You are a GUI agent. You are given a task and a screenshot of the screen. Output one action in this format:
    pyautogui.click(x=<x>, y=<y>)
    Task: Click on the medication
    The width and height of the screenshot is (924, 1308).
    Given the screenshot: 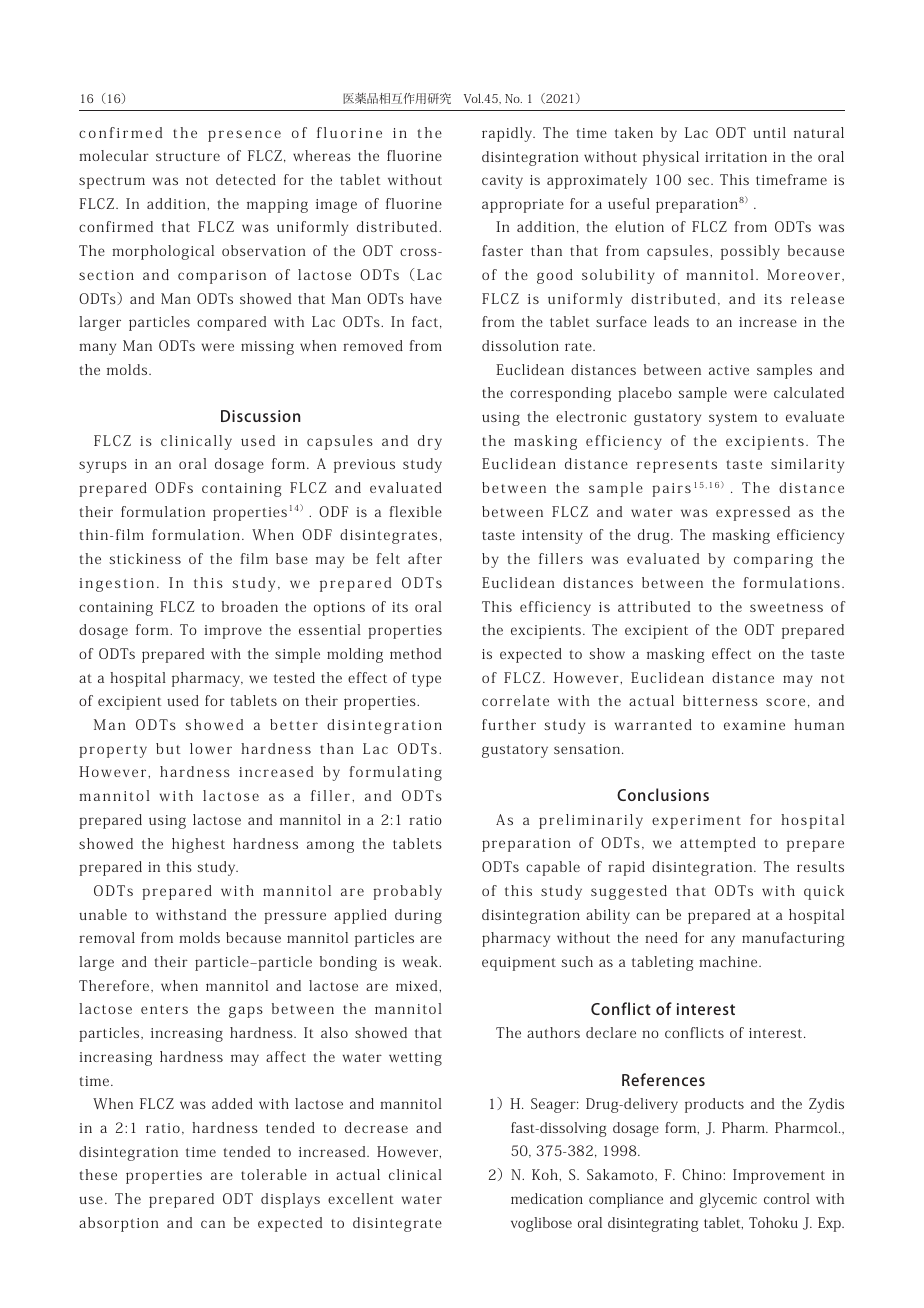 What is the action you would take?
    pyautogui.click(x=547, y=1198)
